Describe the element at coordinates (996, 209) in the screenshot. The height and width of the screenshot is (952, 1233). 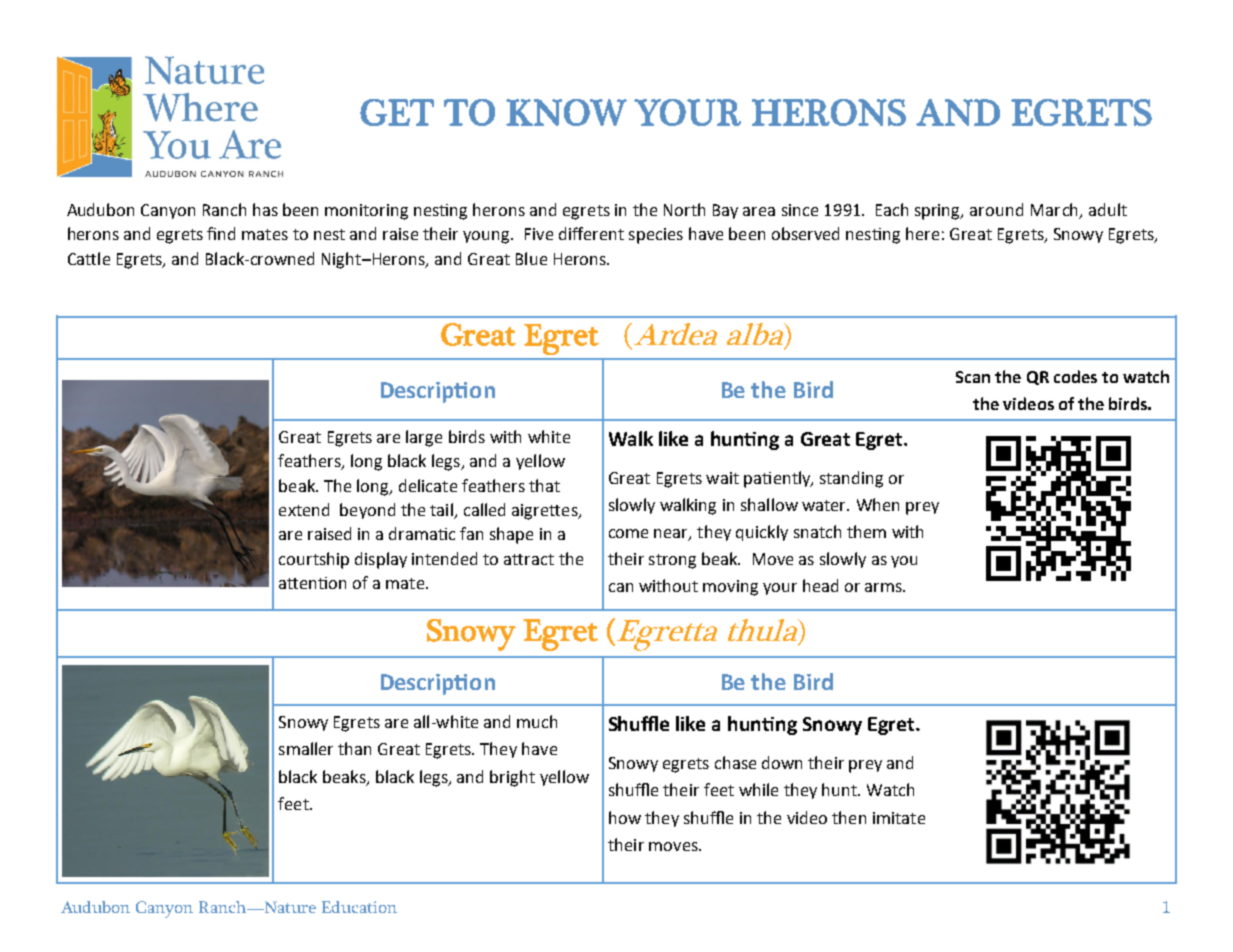
I see `around` at that location.
